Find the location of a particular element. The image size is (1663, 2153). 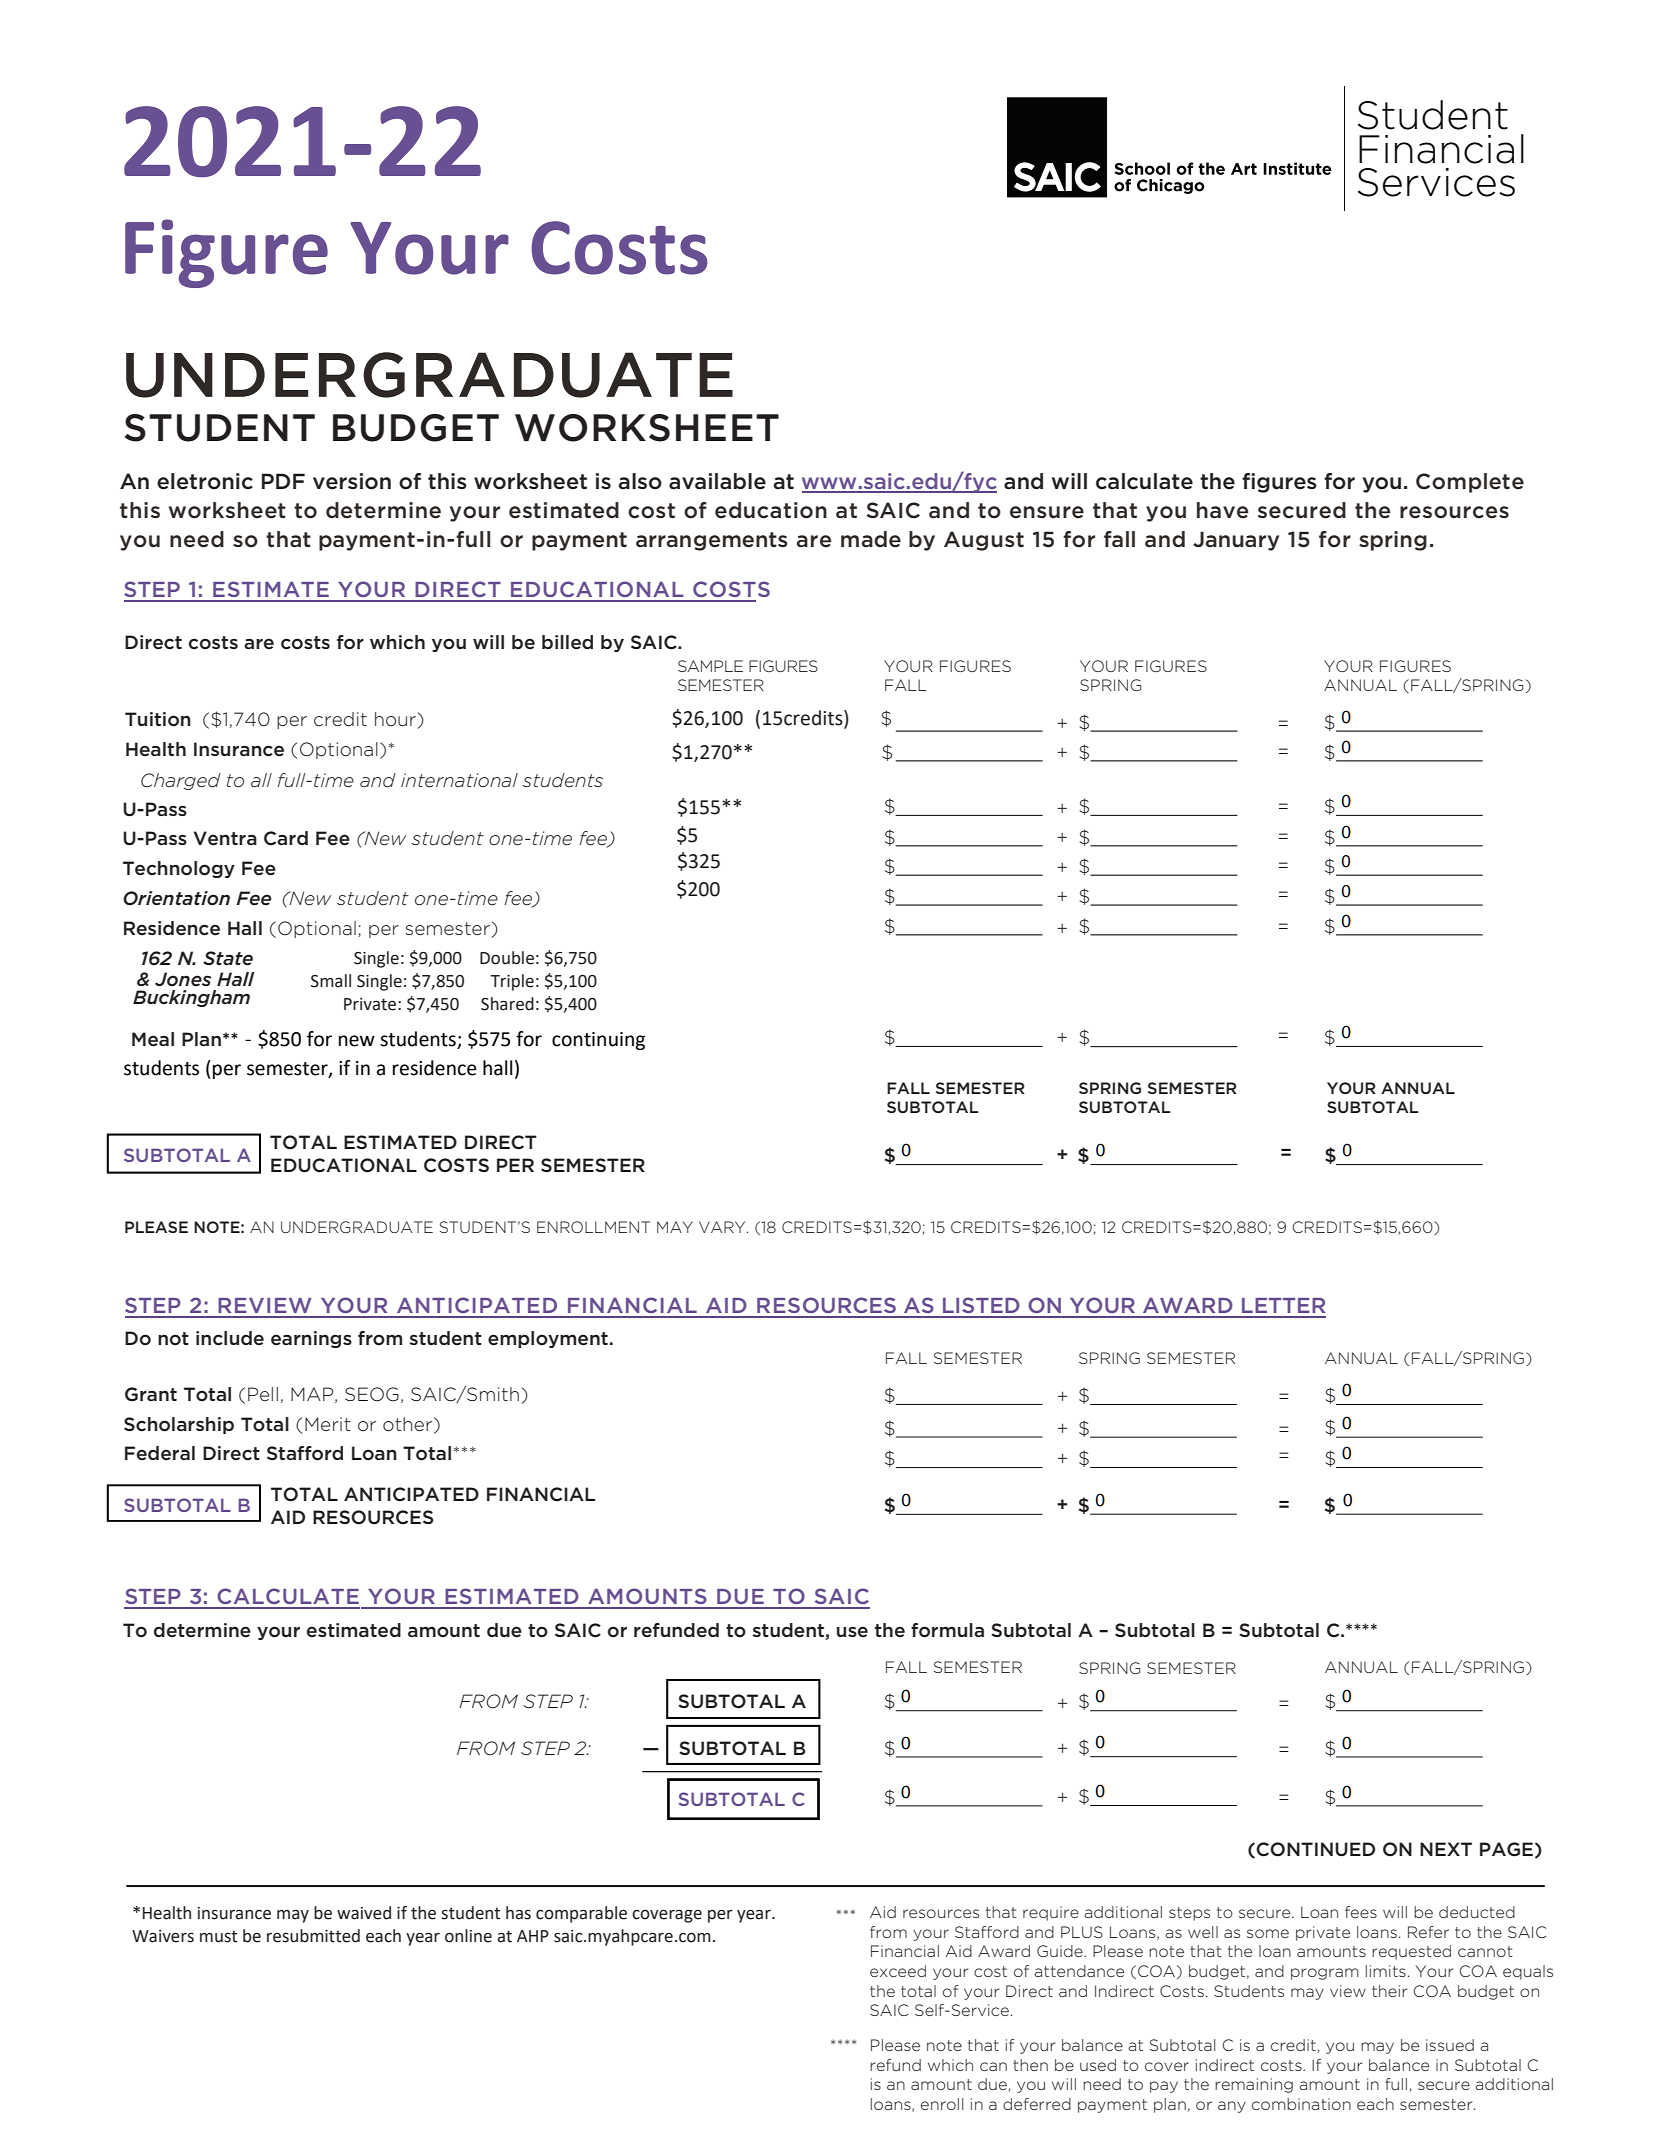

continuing is located at coordinates (598, 1041).
